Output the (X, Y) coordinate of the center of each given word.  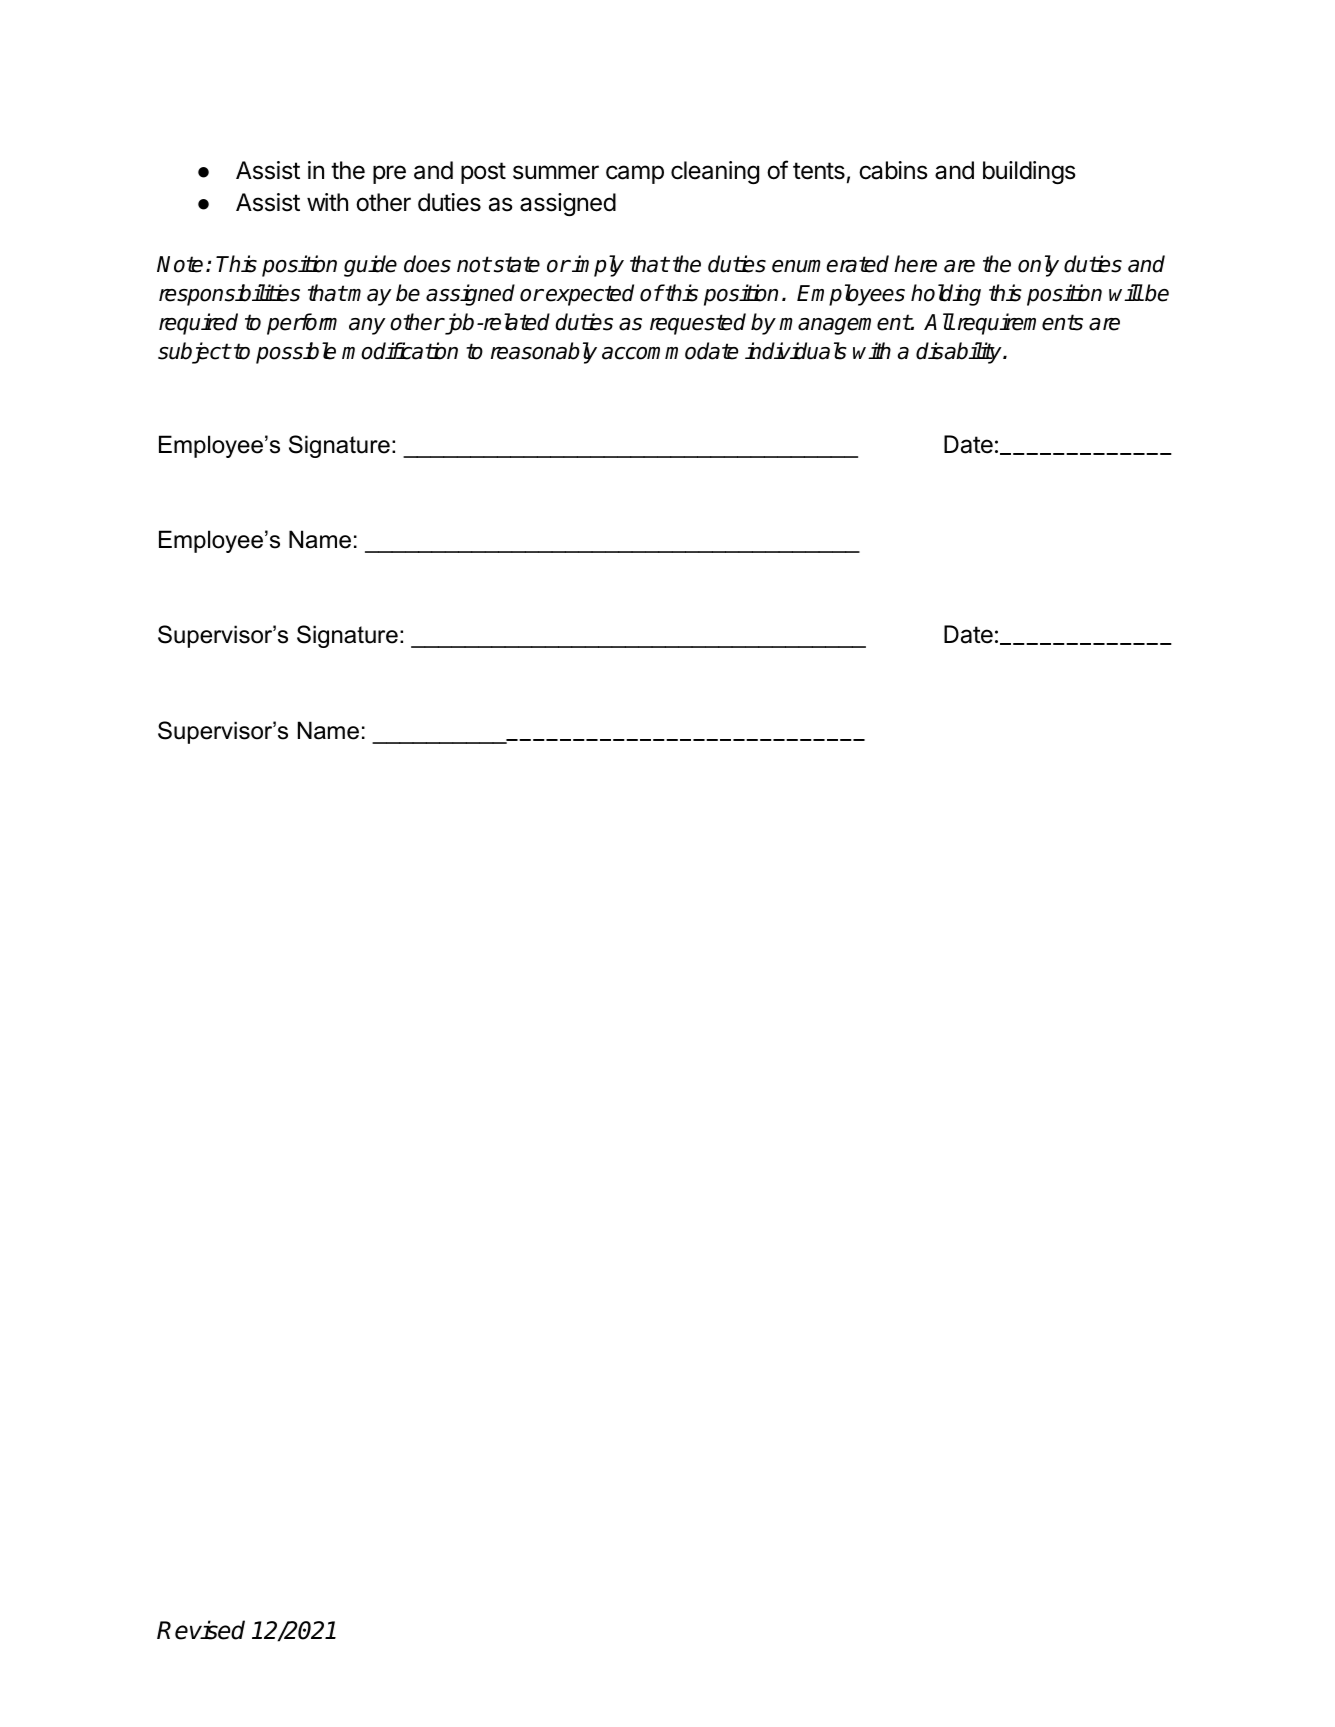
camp (635, 174)
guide (370, 266)
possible (296, 353)
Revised (201, 1630)
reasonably (544, 353)
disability (960, 353)
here (915, 264)
